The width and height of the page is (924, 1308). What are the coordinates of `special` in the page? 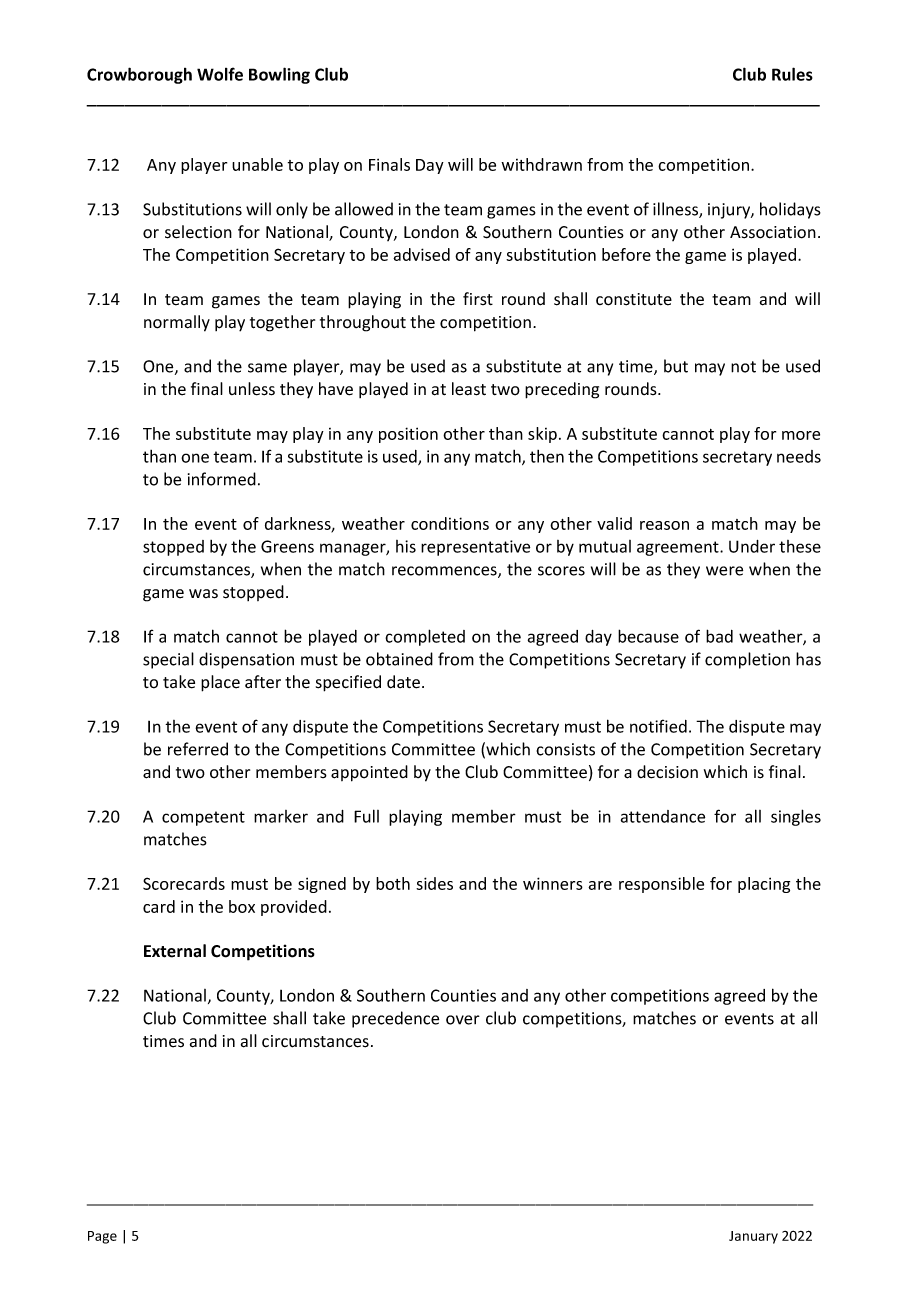 It's located at (168, 660).
